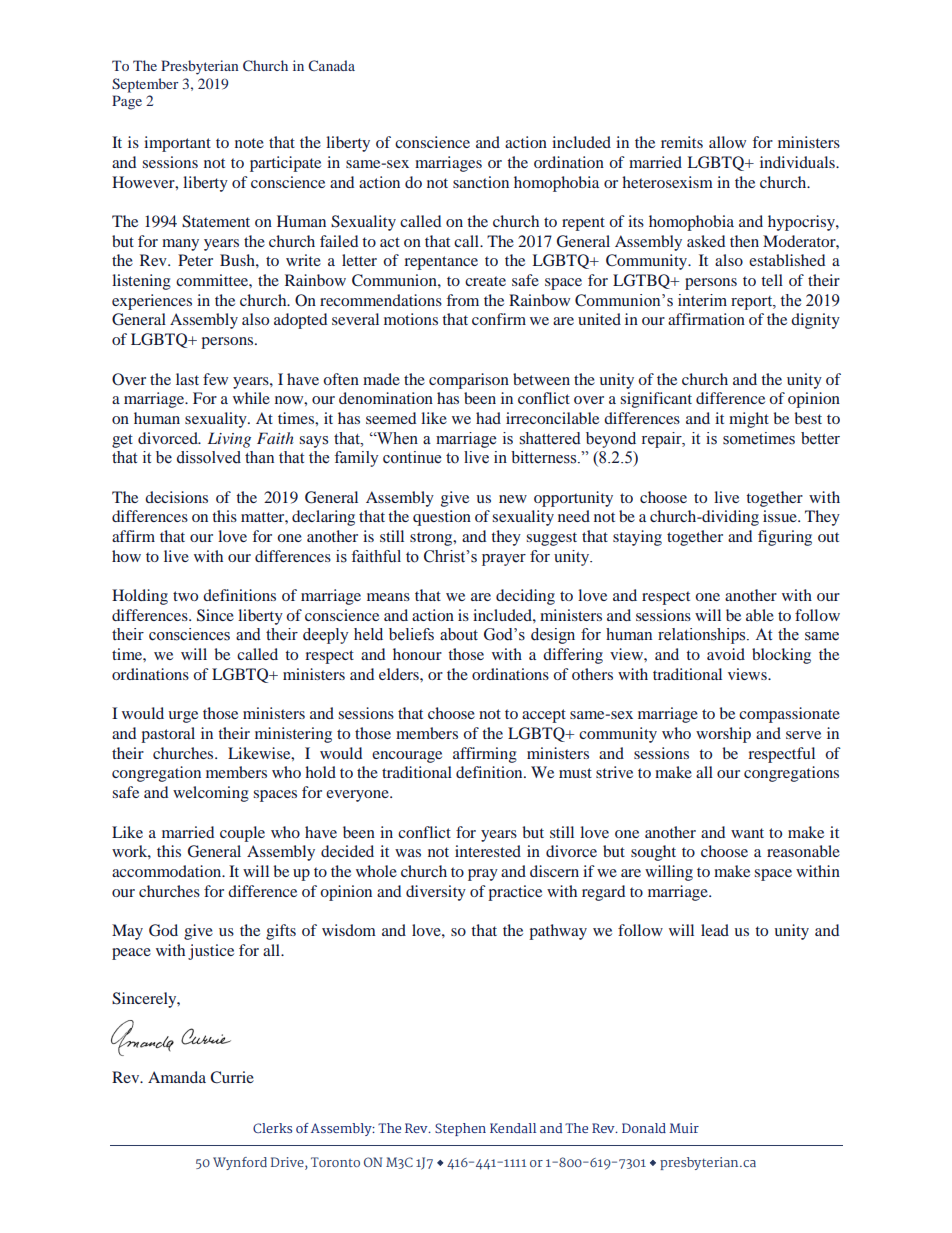  I want to click on worship, so click(723, 735).
